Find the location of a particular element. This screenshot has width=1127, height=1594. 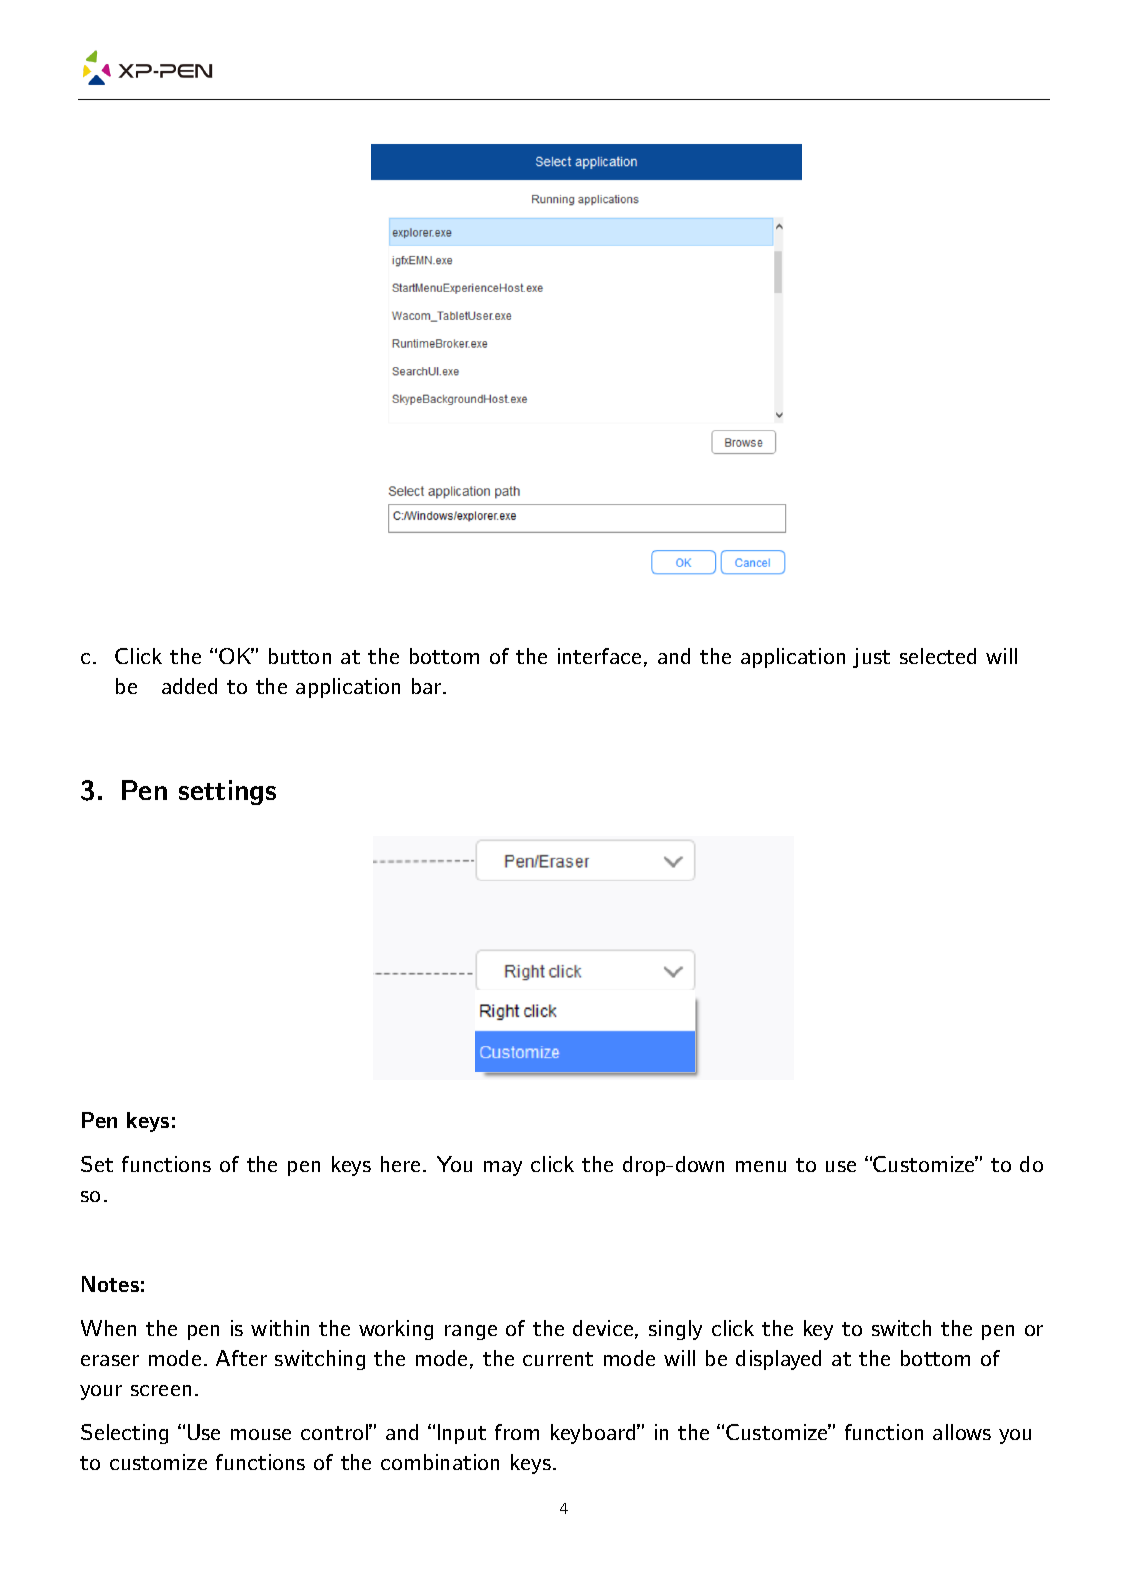

settings is located at coordinates (227, 792).
